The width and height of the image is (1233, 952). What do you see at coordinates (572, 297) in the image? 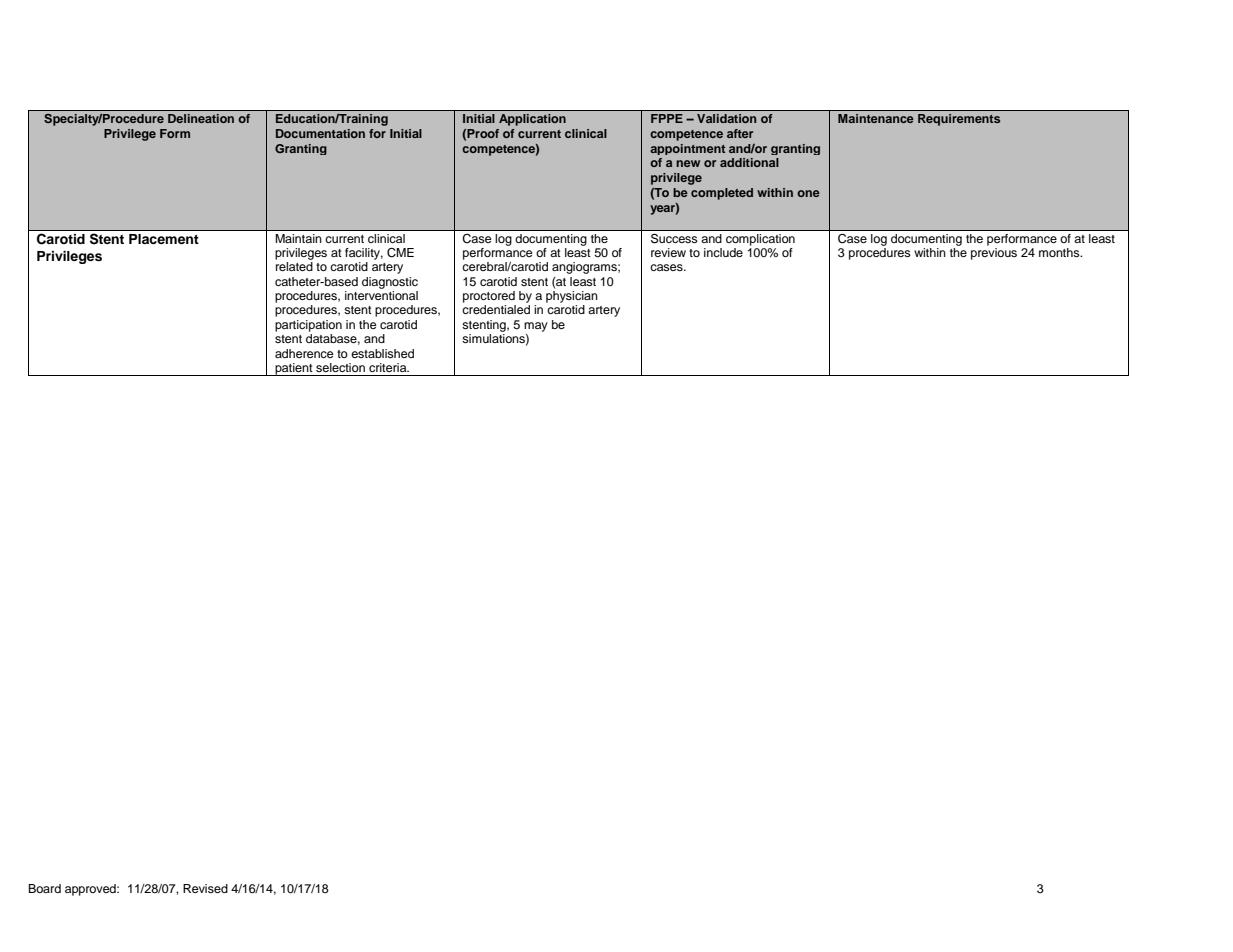
I see `physician` at bounding box center [572, 297].
